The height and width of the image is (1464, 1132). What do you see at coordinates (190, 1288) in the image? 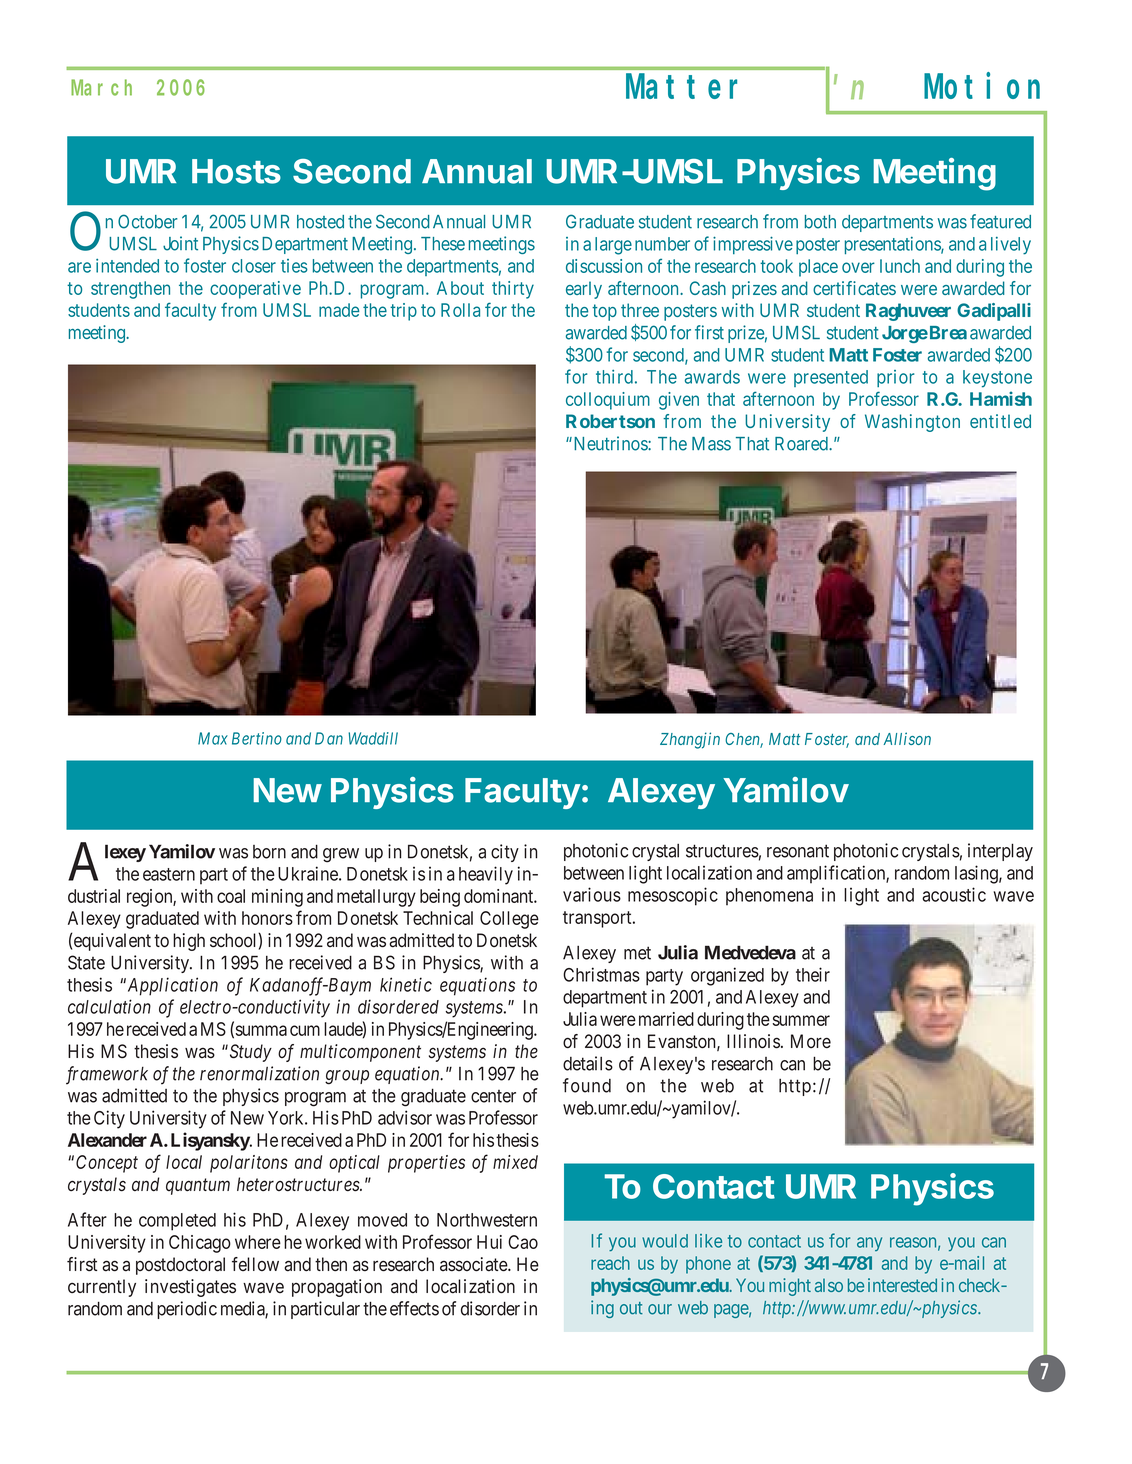
I see `investigates` at bounding box center [190, 1288].
